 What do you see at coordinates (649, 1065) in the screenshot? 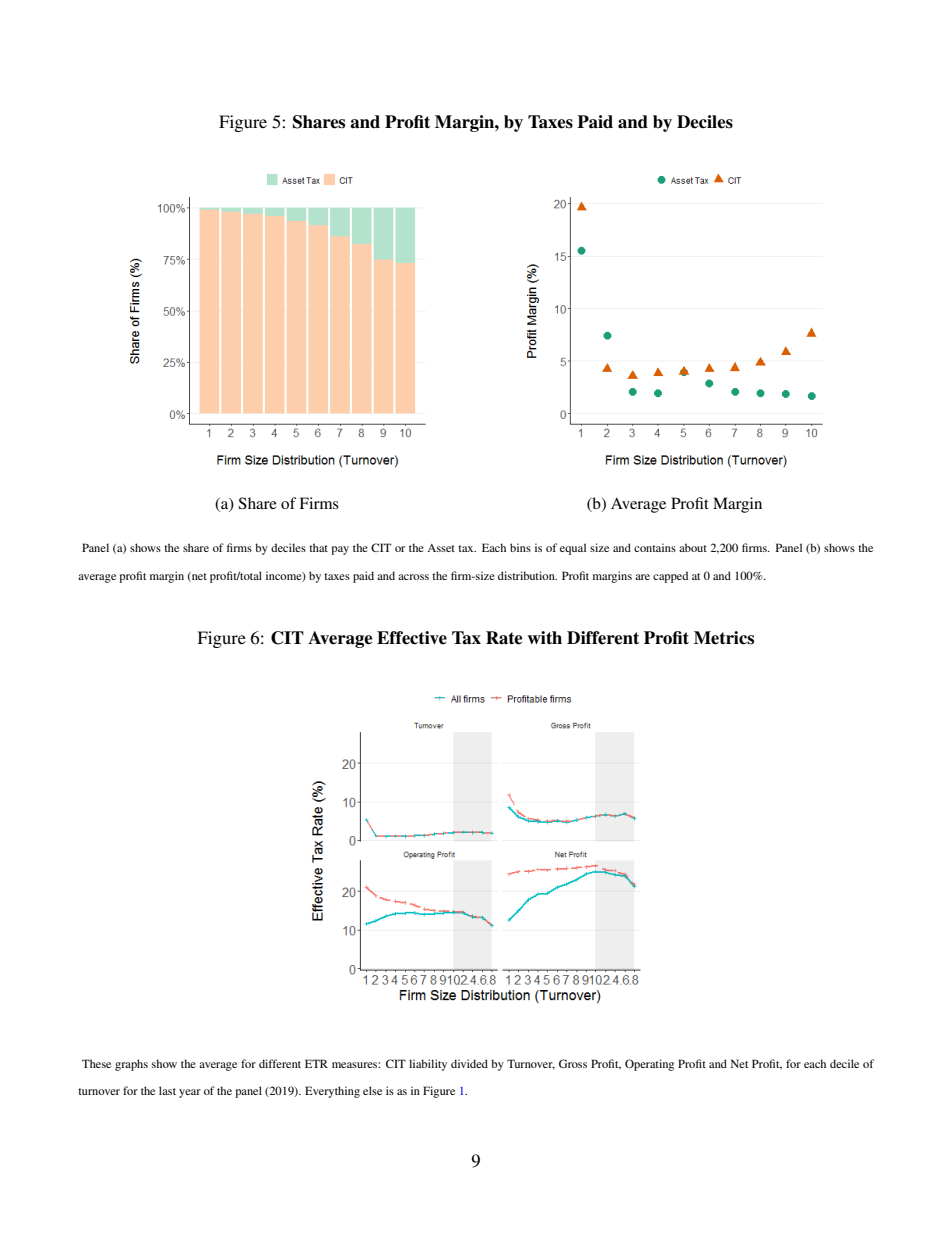
I see `Operating` at bounding box center [649, 1065].
